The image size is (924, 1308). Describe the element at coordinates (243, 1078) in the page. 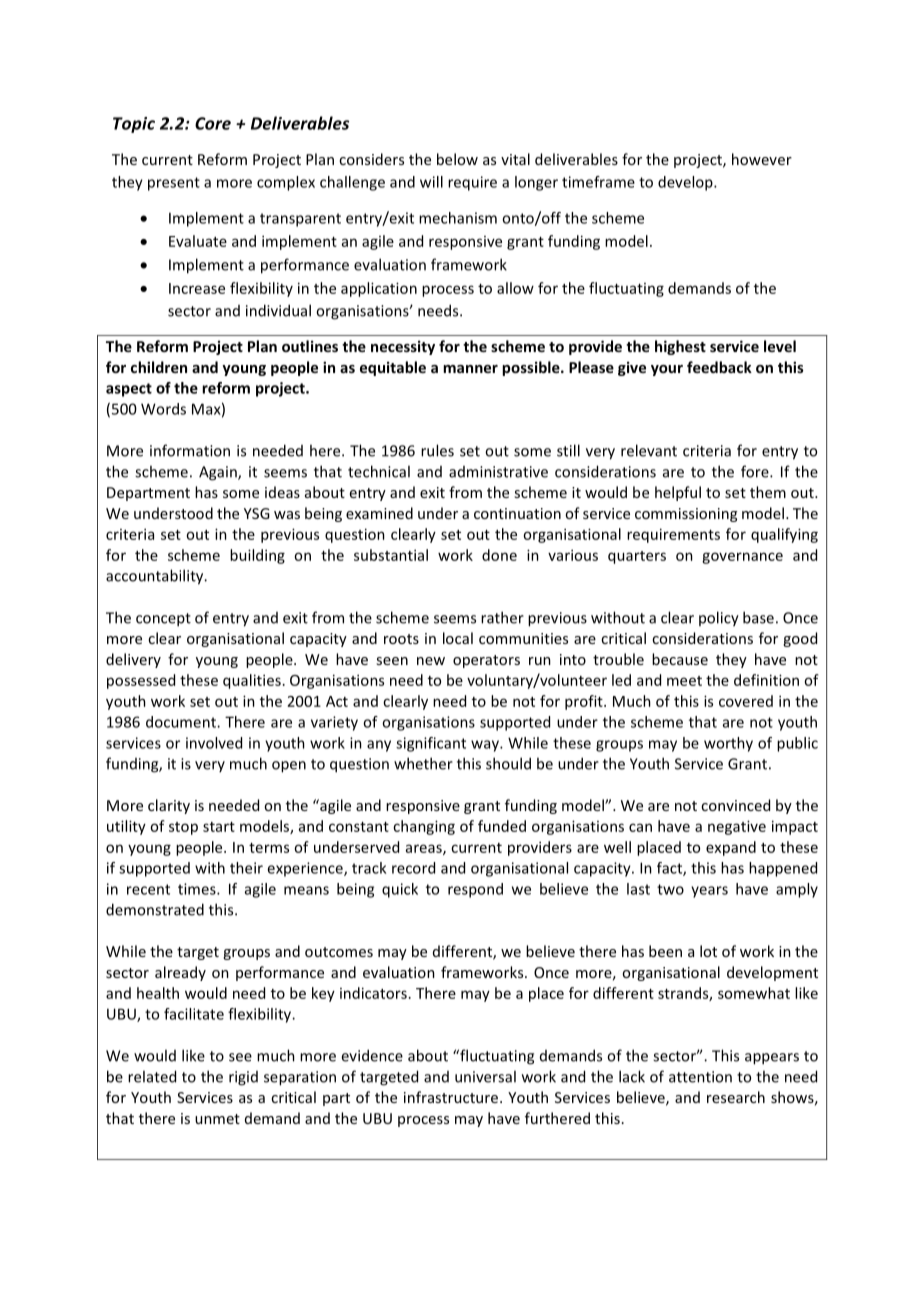

I see `rigid` at that location.
